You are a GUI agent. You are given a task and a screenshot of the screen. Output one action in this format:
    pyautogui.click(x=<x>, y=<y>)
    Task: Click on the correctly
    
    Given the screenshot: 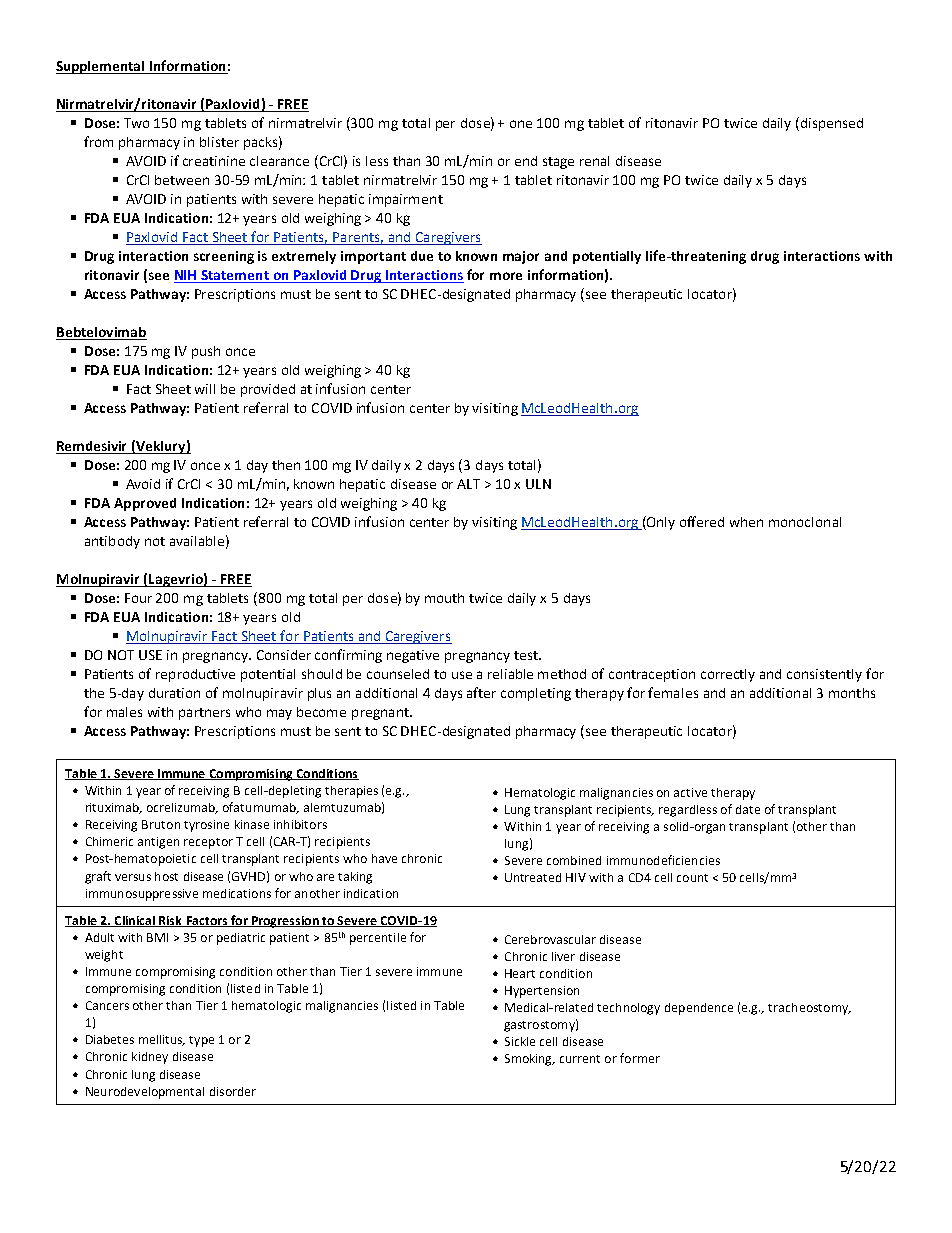 What is the action you would take?
    pyautogui.click(x=728, y=675)
